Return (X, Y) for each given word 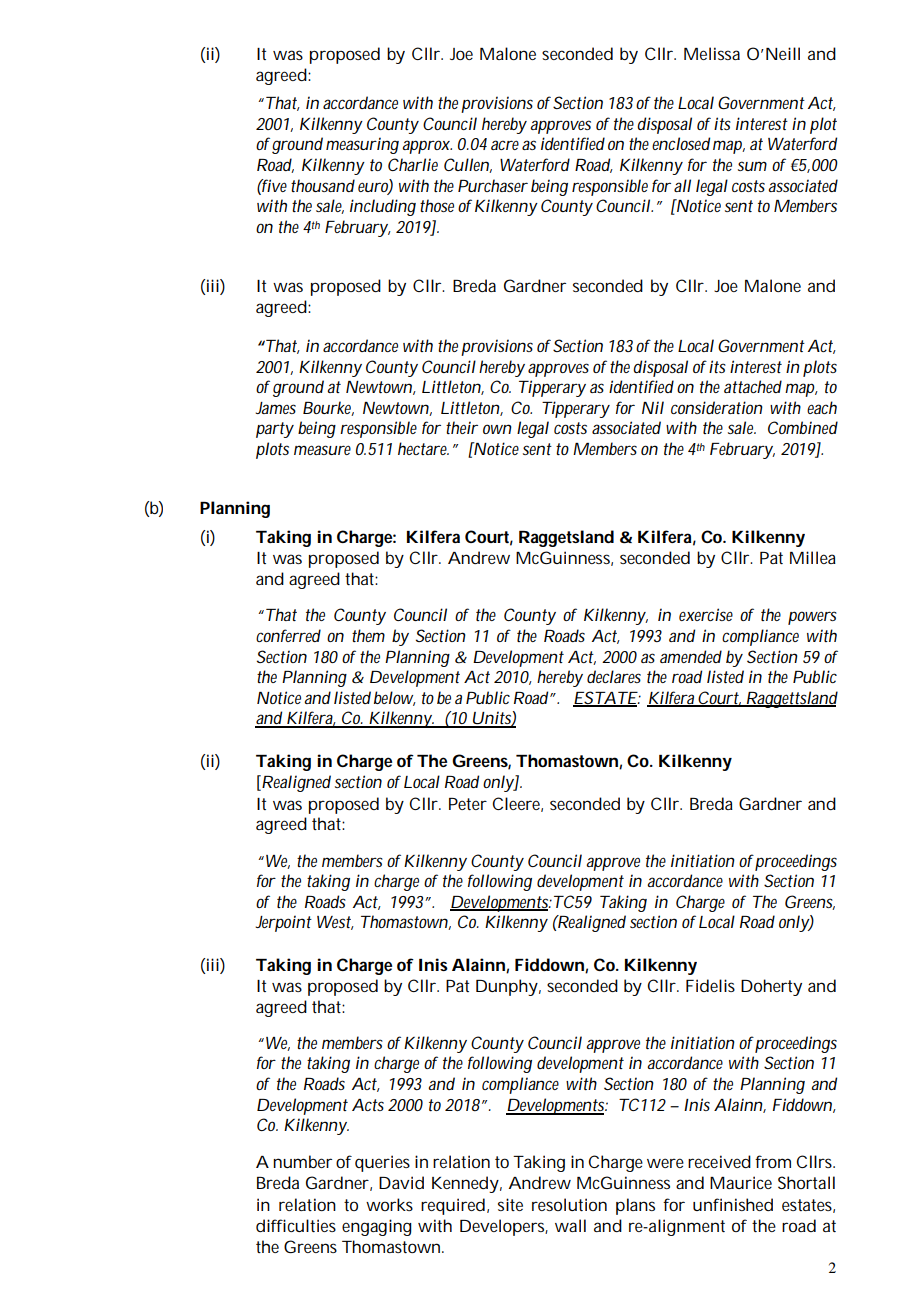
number (302, 1161)
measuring (362, 145)
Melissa (712, 53)
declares (614, 676)
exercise (706, 614)
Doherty (771, 987)
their (462, 427)
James (275, 408)
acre (505, 145)
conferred (288, 635)
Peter (468, 804)
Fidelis (710, 985)
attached (753, 386)
